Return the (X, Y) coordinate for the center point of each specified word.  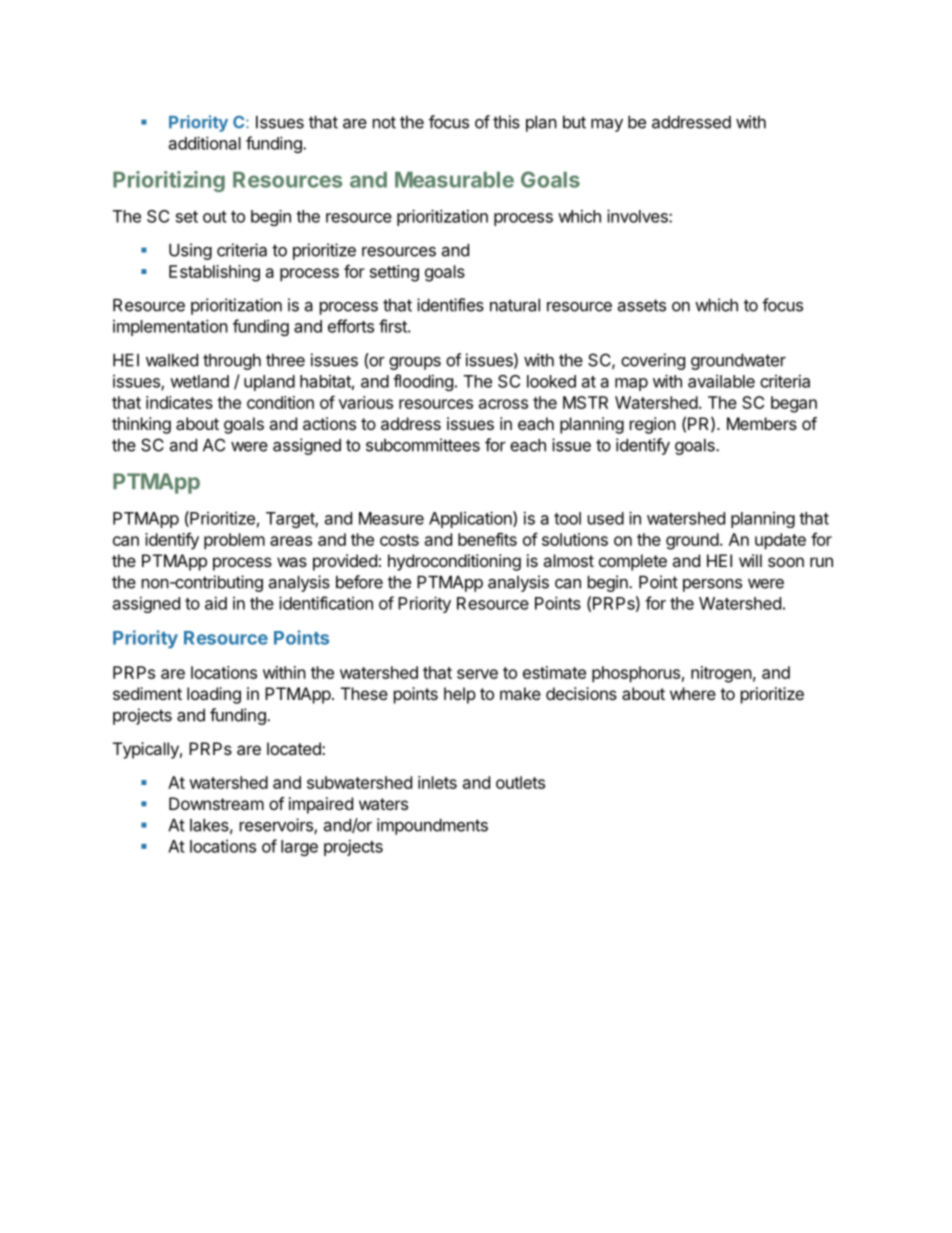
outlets (520, 782)
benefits (487, 539)
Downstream (216, 803)
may (607, 125)
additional (205, 143)
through (232, 362)
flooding (423, 382)
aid (216, 603)
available (721, 381)
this (506, 122)
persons (712, 585)
